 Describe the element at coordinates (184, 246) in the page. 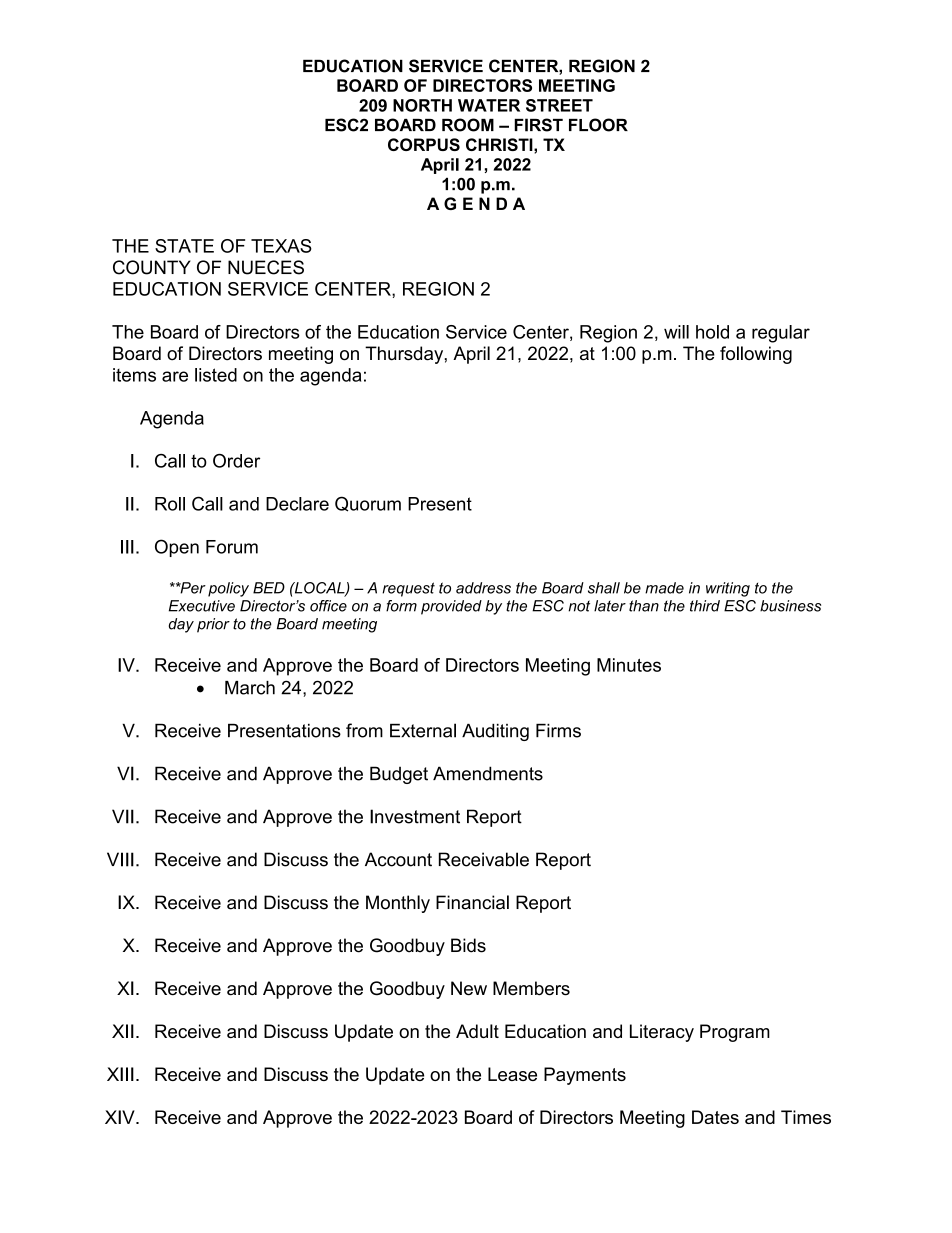

I see `STATE` at that location.
